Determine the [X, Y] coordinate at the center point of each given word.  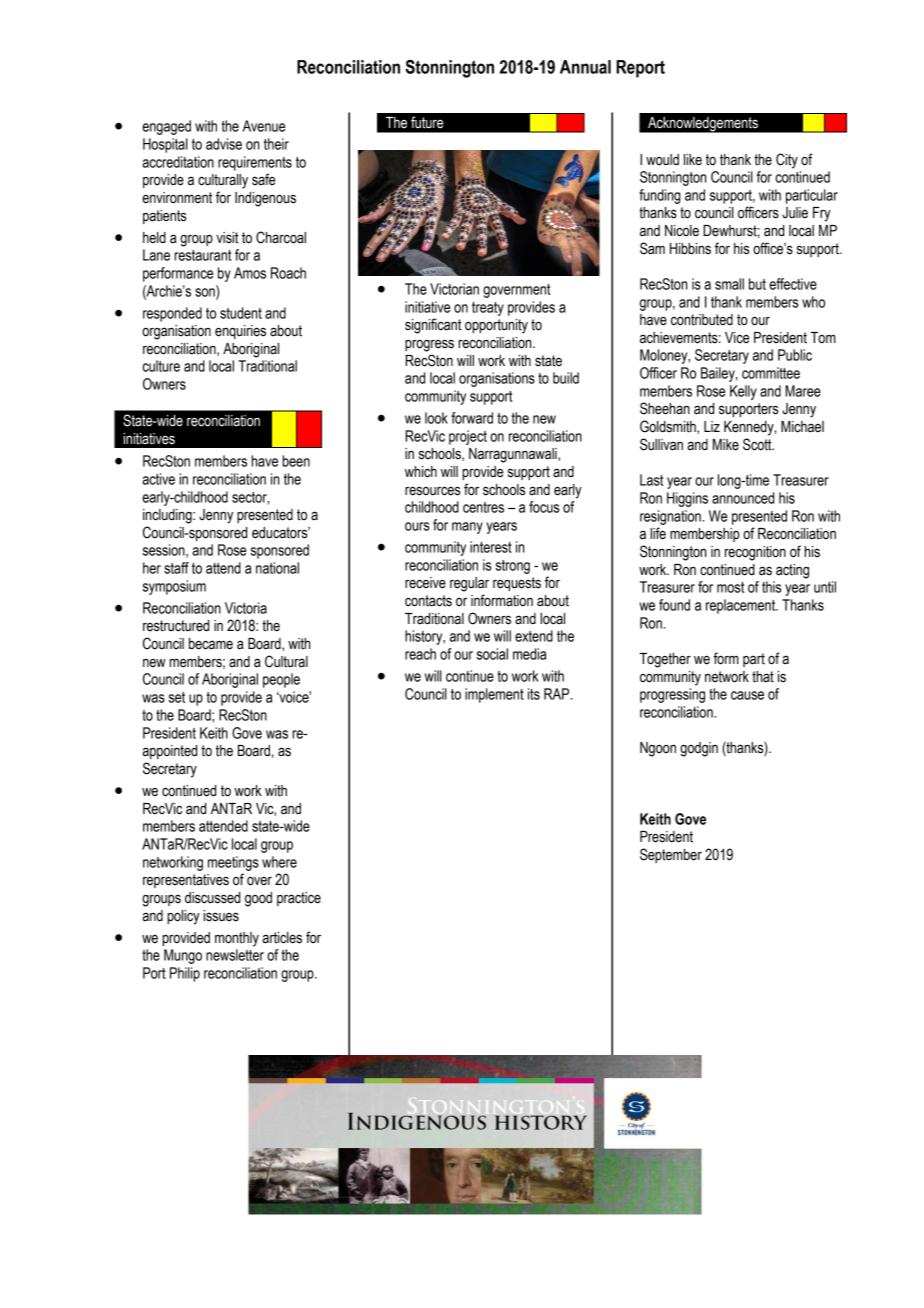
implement [494, 695]
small [729, 284]
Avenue [264, 126]
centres [483, 507]
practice [299, 899]
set [176, 697]
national [277, 568]
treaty [488, 309]
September [671, 855]
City [787, 161]
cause [747, 695]
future [427, 122]
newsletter [235, 955]
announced [743, 498]
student [241, 313]
